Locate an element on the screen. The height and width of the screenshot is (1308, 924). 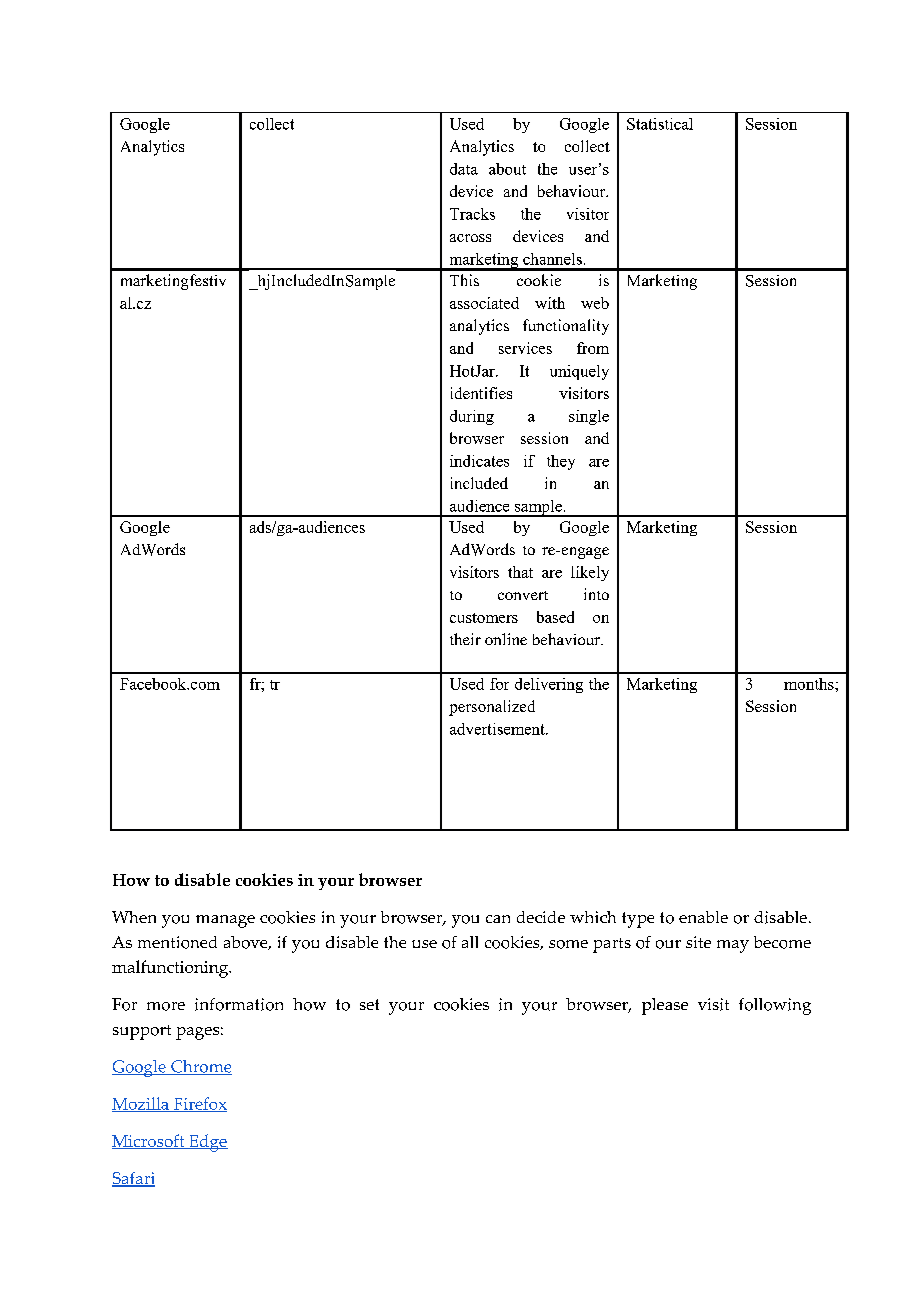
advertisement is located at coordinates (498, 729).
